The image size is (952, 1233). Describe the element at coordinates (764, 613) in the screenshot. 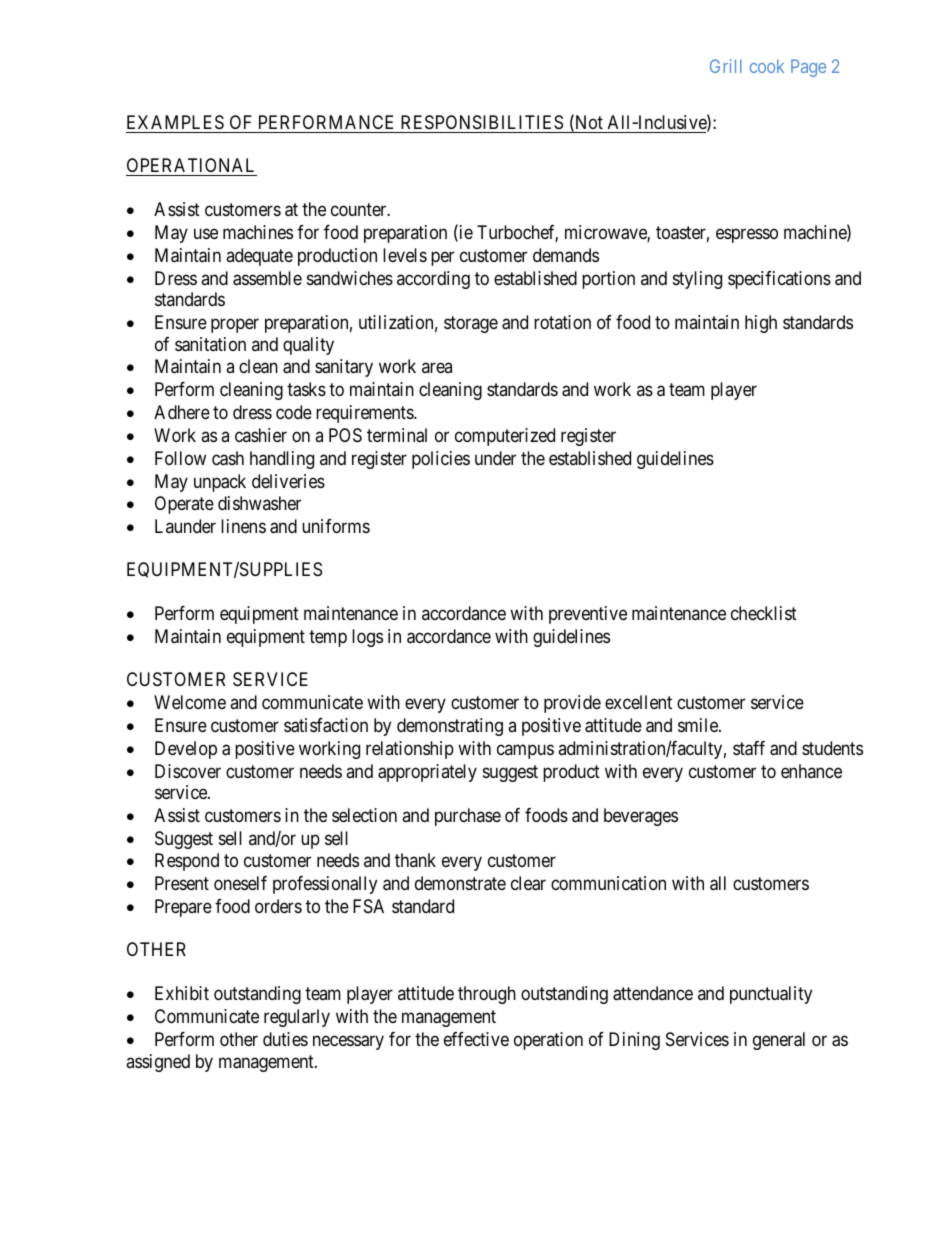

I see `checklist` at that location.
